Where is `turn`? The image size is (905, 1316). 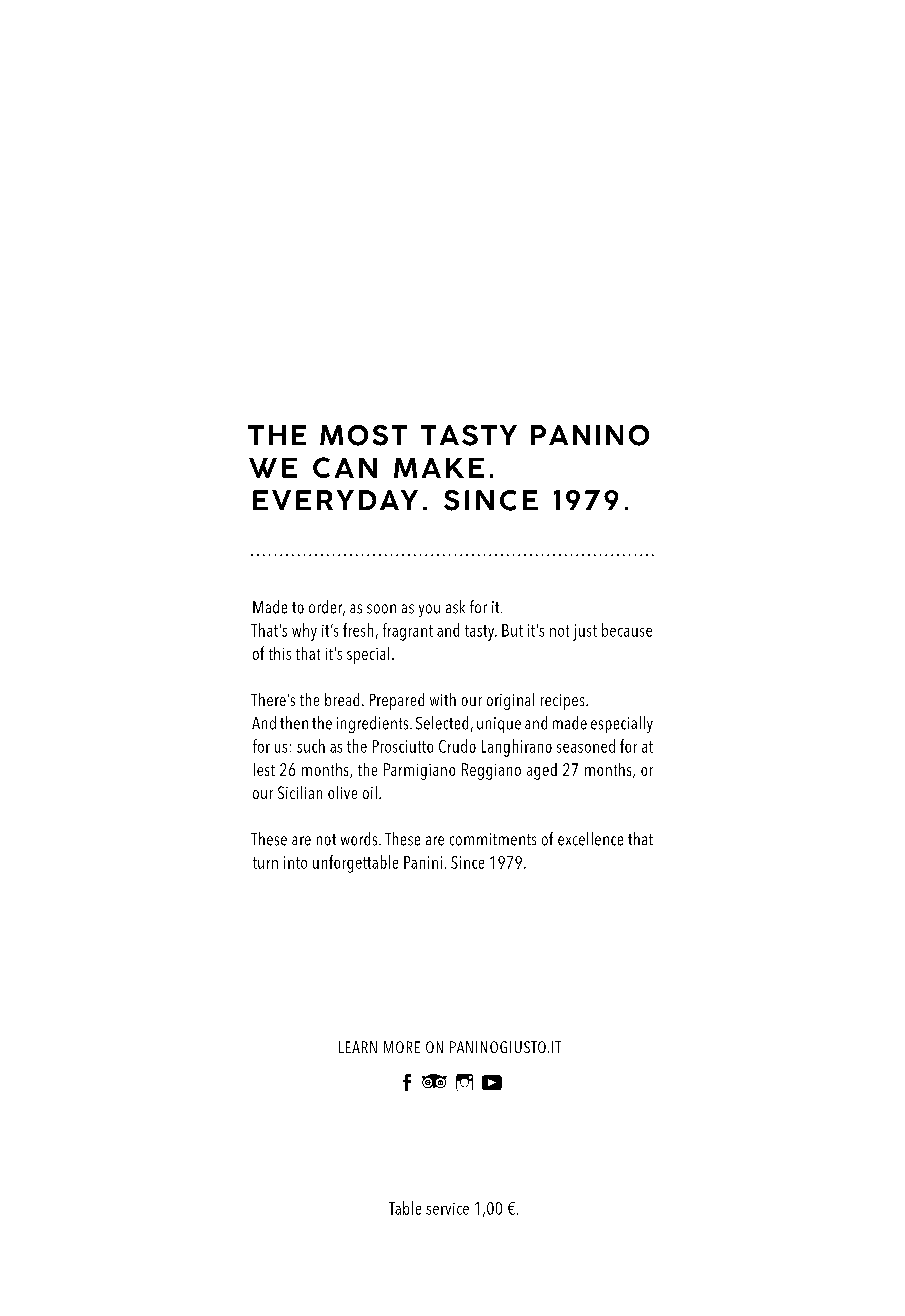 turn is located at coordinates (265, 863).
